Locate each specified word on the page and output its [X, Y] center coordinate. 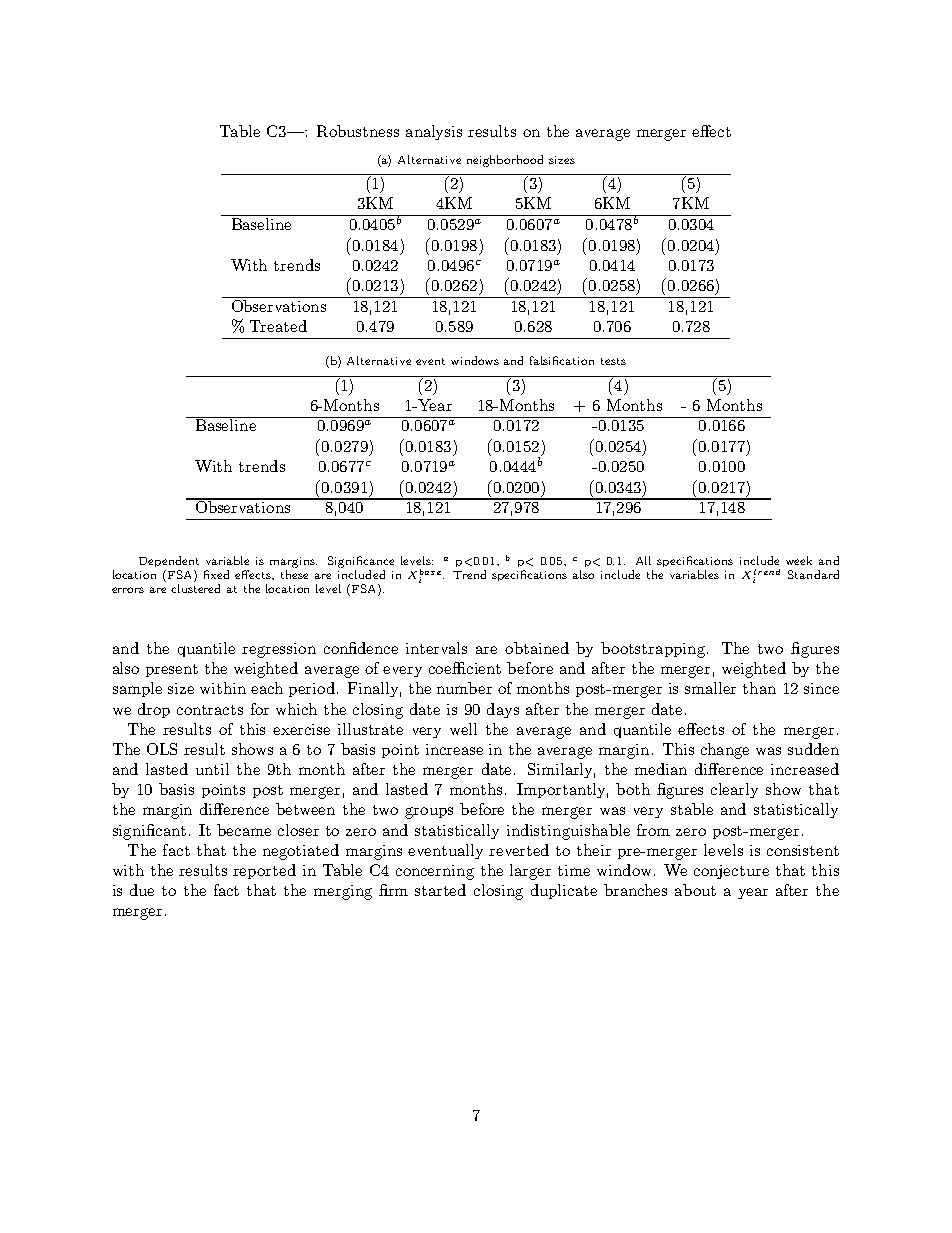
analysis [434, 132]
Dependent [169, 561]
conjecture [731, 872]
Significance [361, 562]
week [799, 560]
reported [264, 871]
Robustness [358, 131]
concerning [435, 872]
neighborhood [505, 161]
